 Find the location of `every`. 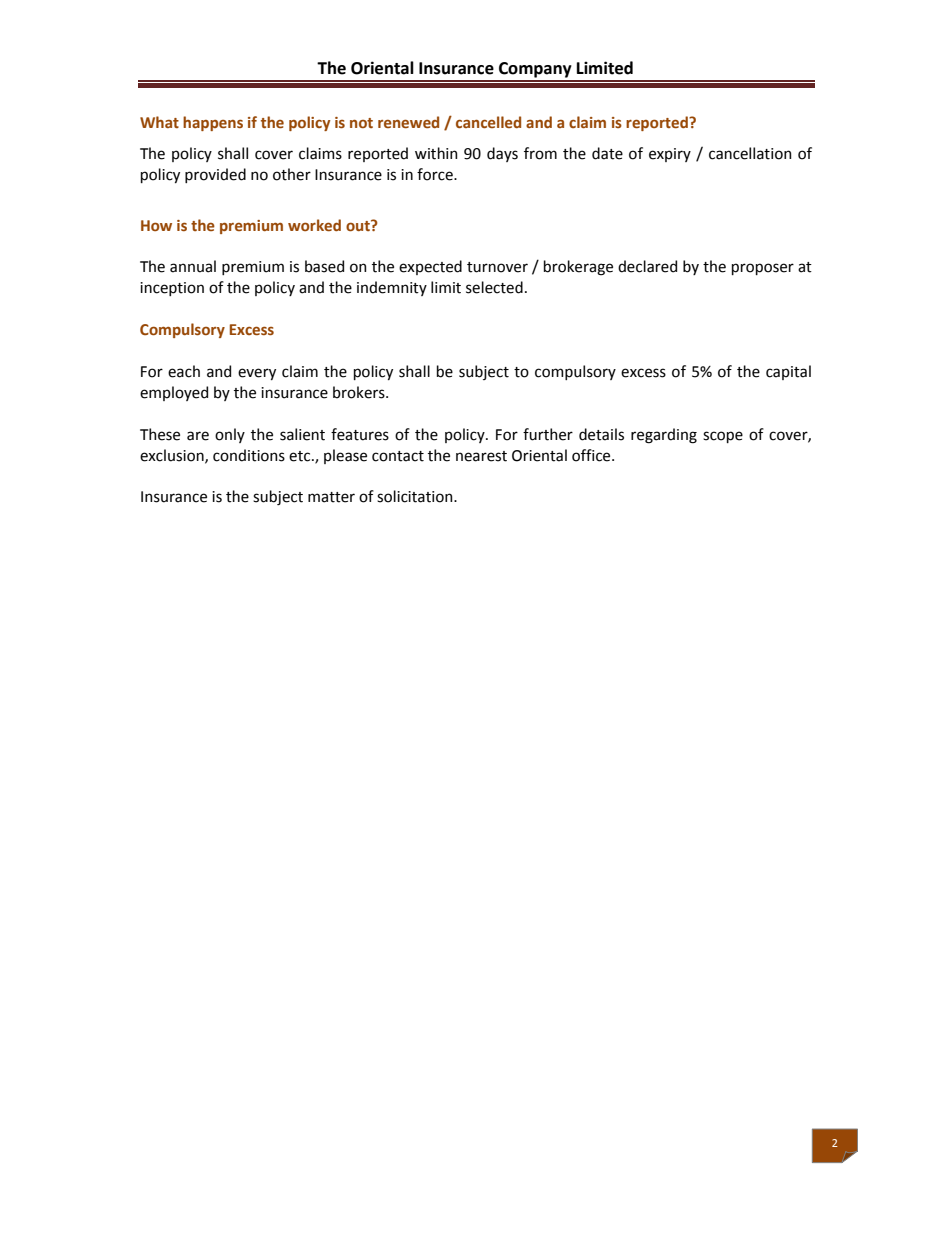

every is located at coordinates (257, 374).
